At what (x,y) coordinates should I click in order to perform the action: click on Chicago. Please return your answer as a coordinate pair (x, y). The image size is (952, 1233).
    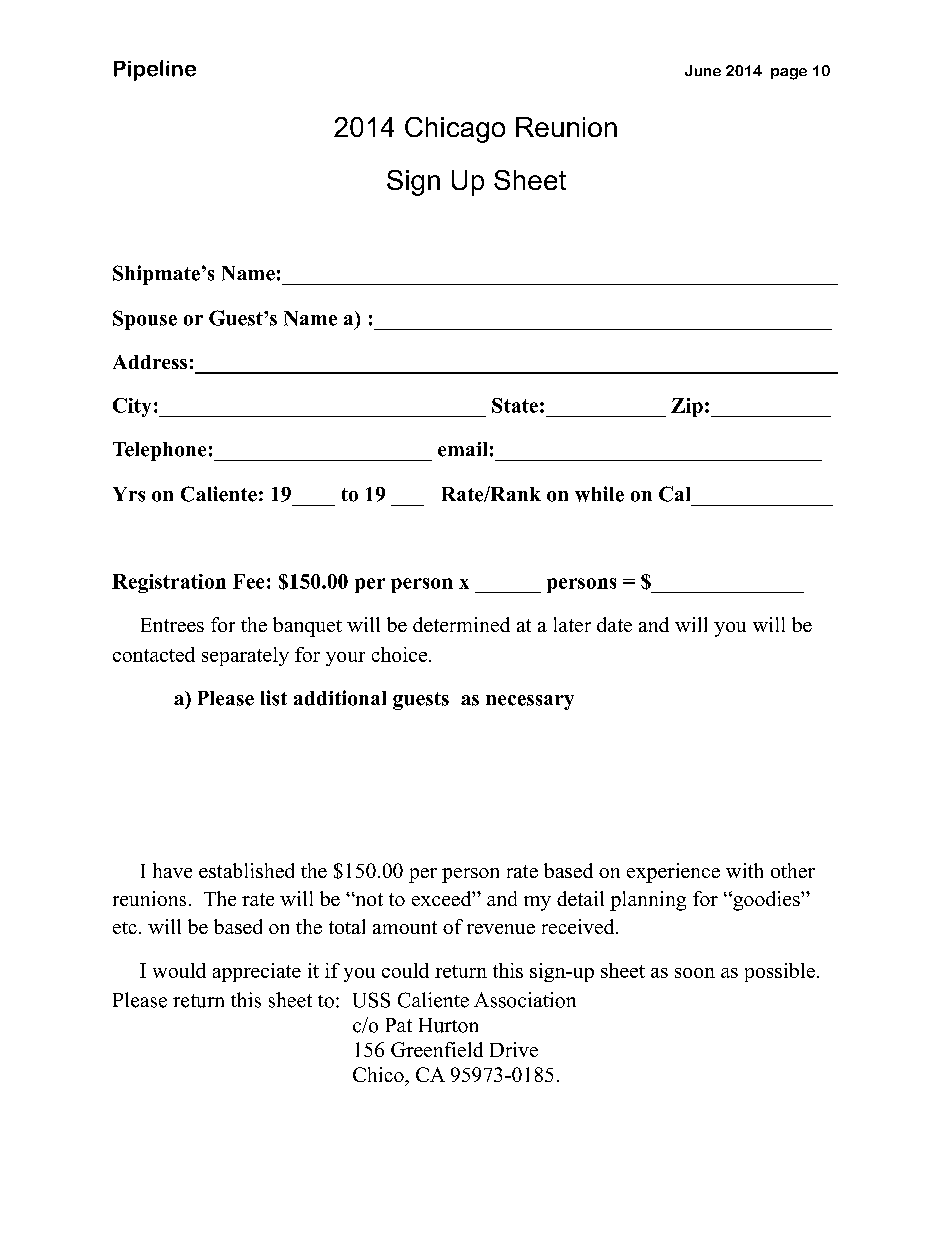
    Looking at the image, I should click on (455, 130).
